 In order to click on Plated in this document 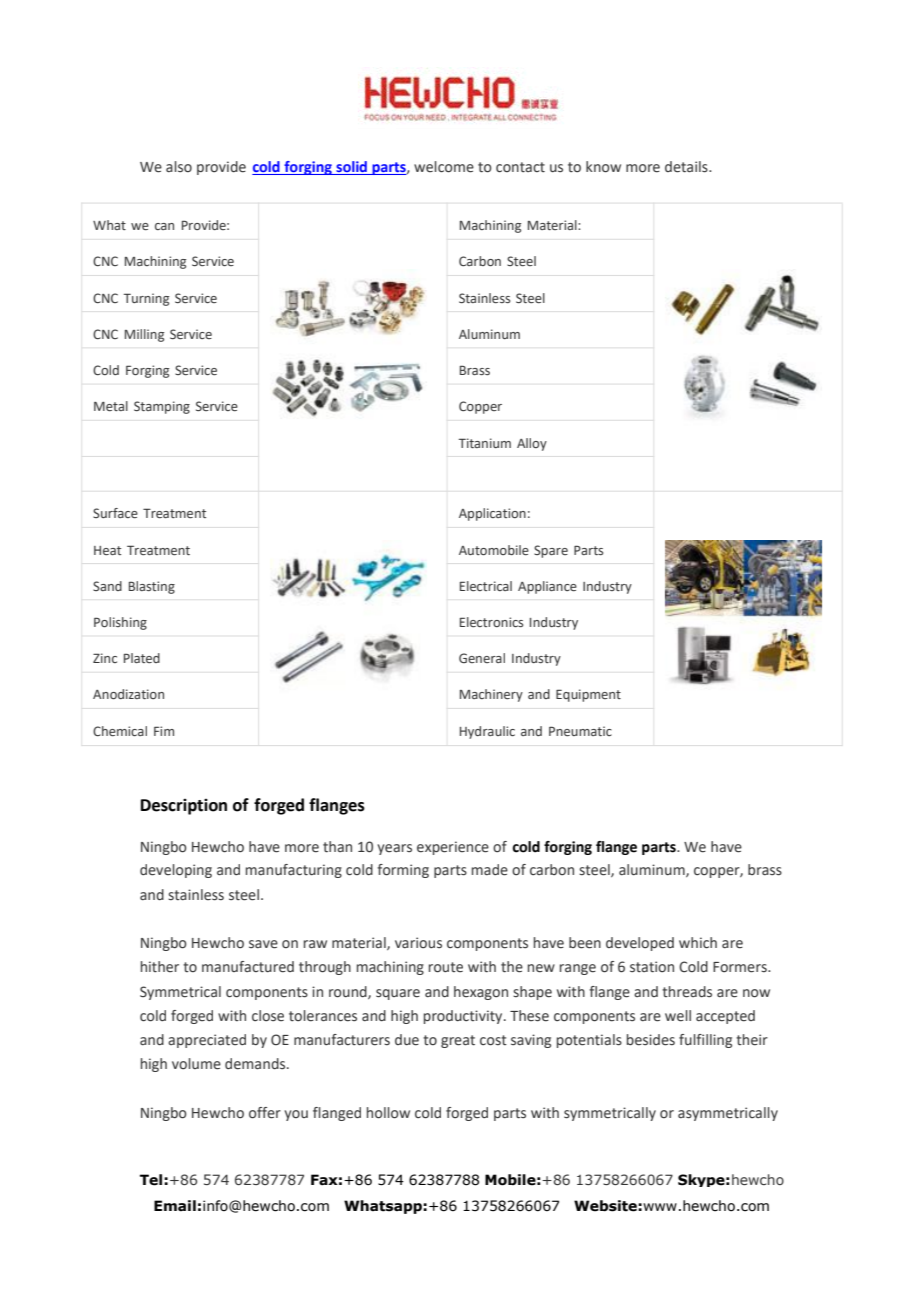, I will do `click(142, 658)`.
